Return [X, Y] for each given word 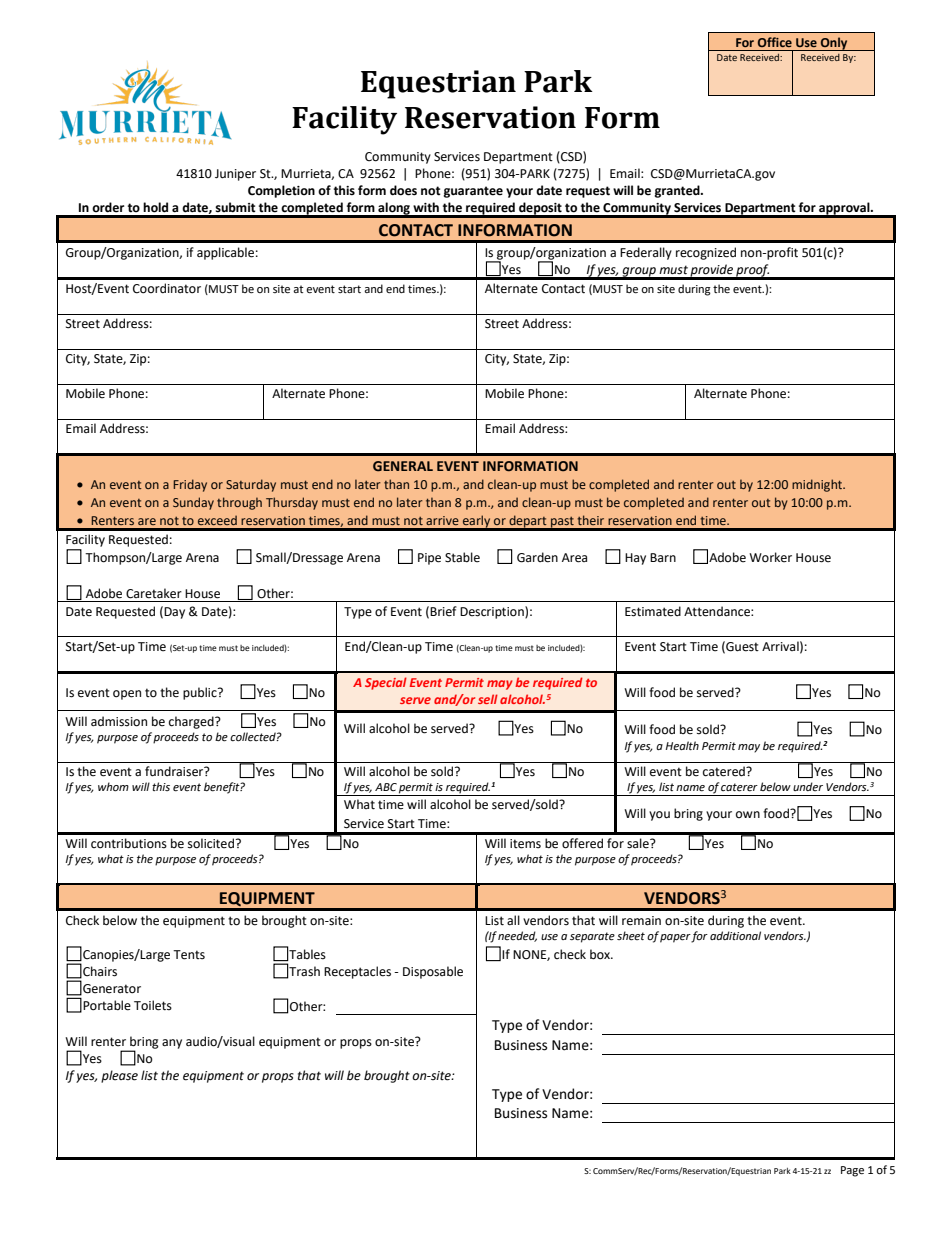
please [119, 1076]
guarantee [473, 192]
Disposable [433, 972]
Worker [770, 557]
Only [834, 44]
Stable [462, 557]
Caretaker [154, 593]
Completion [281, 191]
